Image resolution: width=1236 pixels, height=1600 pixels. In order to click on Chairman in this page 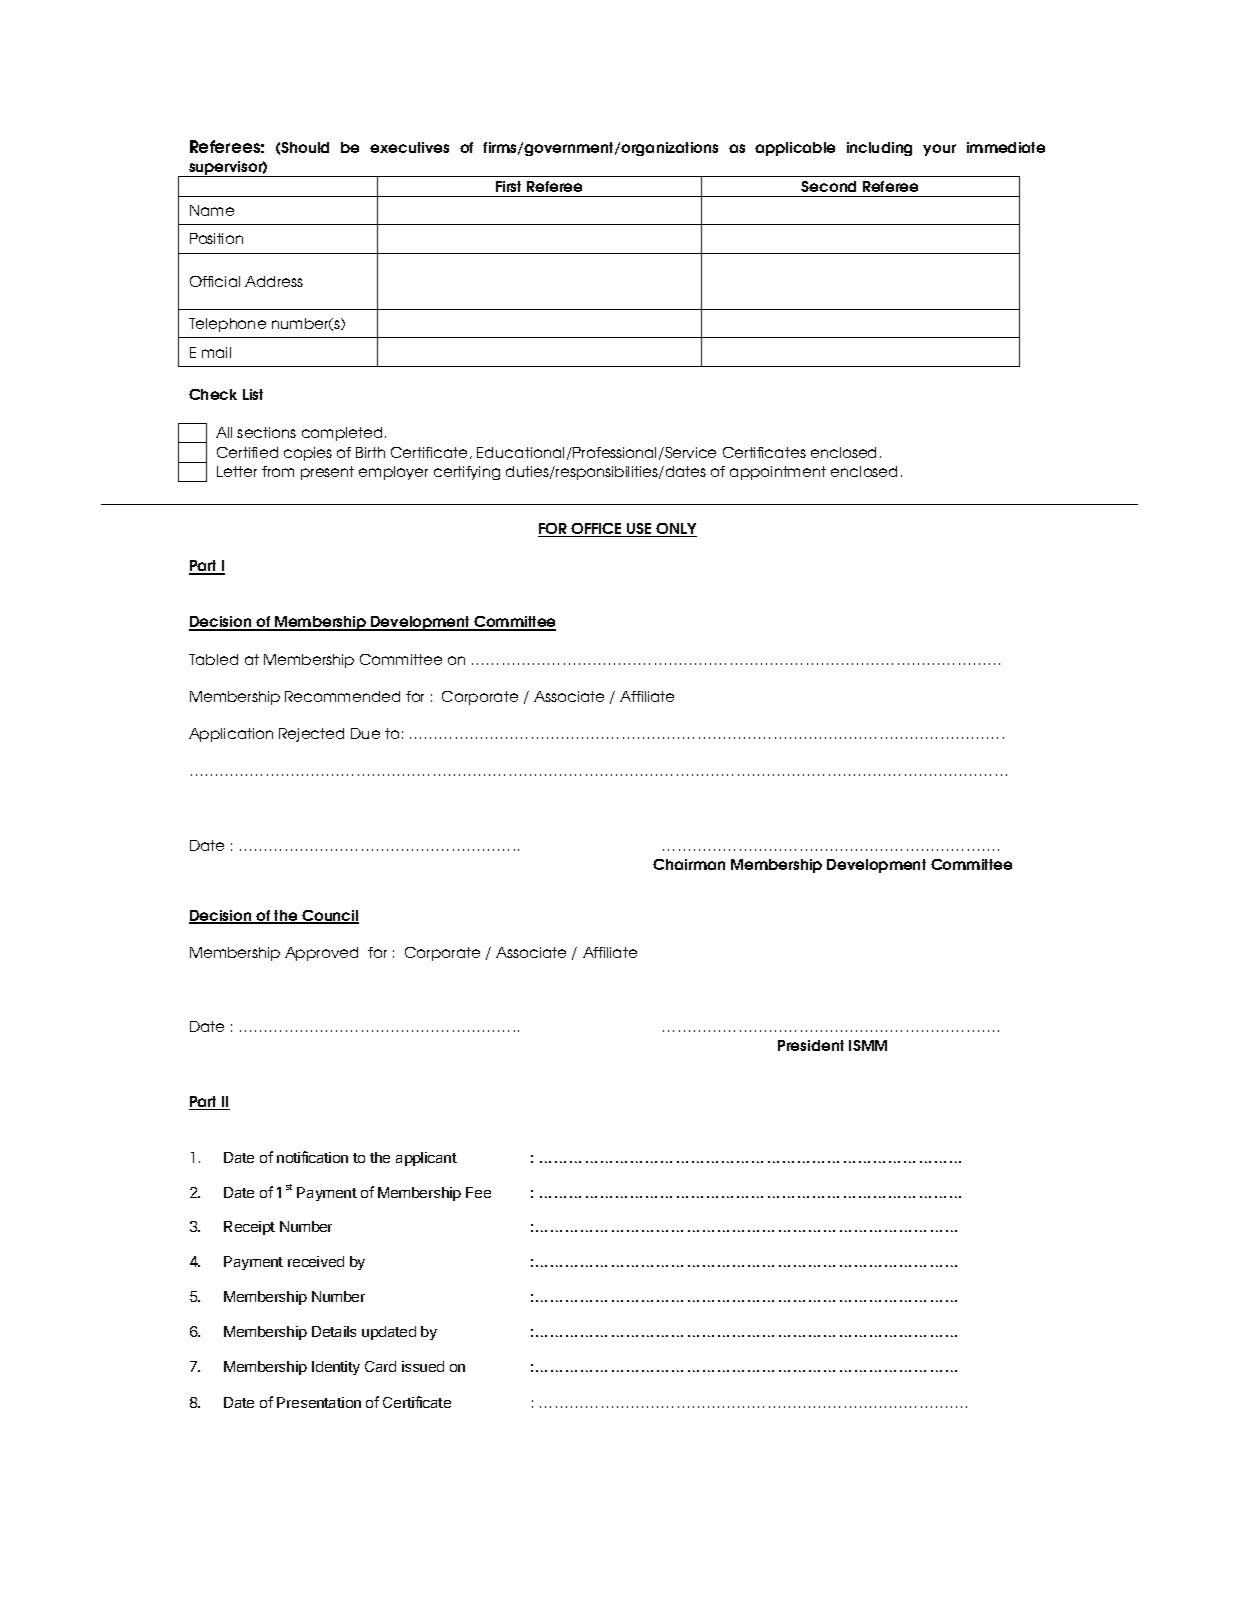, I will do `click(689, 864)`.
